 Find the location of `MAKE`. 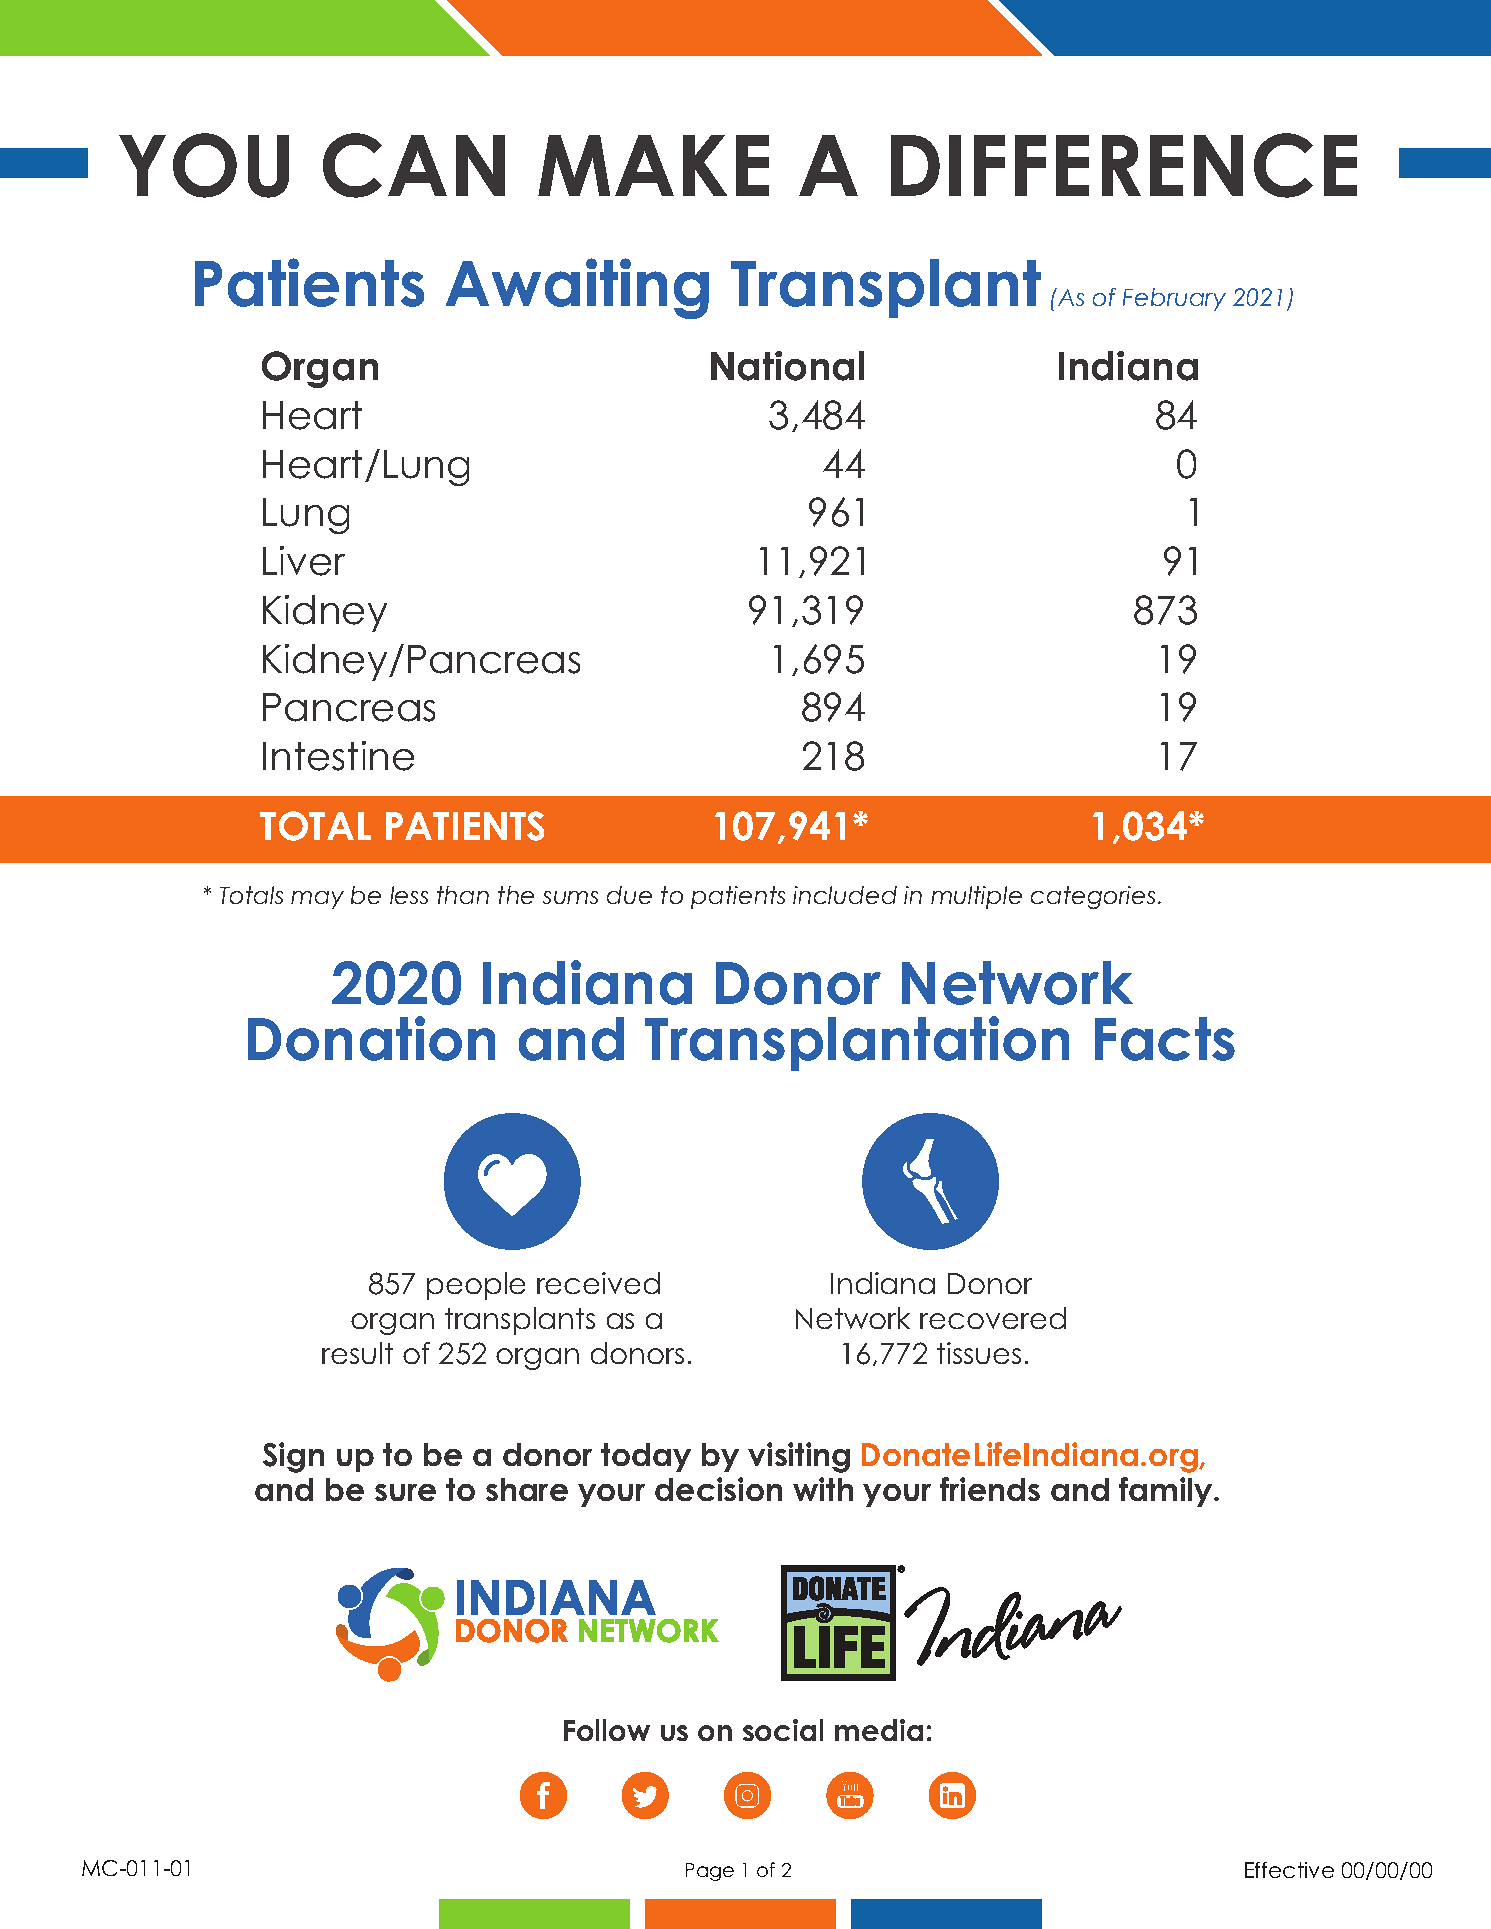

MAKE is located at coordinates (653, 165).
